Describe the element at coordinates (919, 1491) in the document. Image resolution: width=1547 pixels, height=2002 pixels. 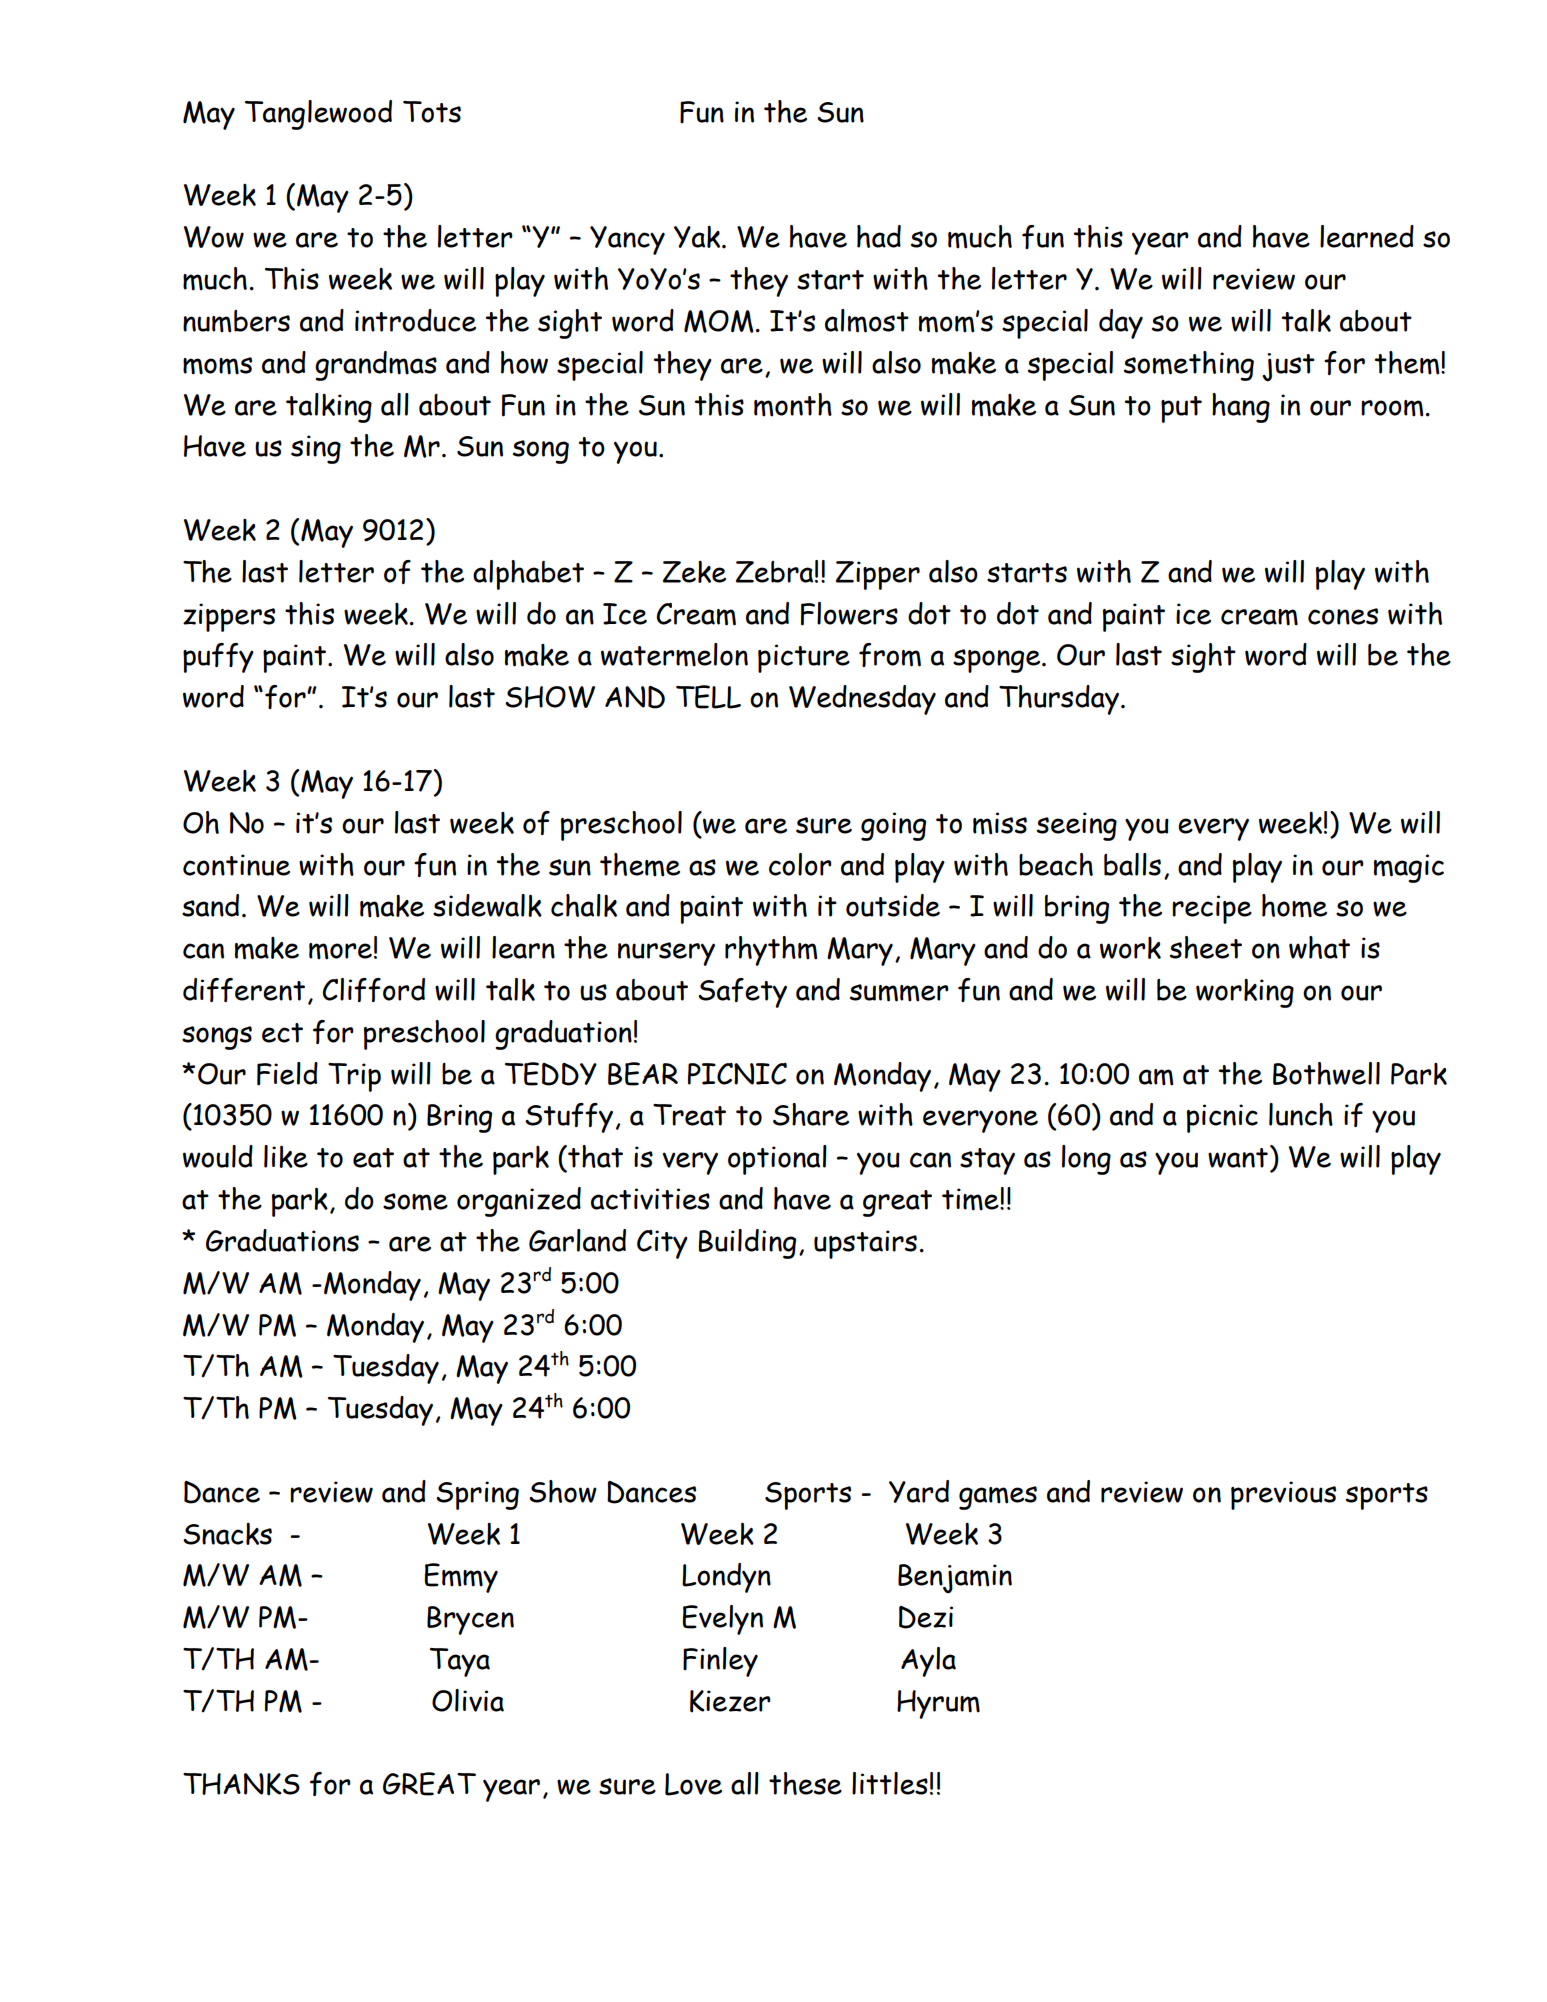
I see `Yard` at that location.
